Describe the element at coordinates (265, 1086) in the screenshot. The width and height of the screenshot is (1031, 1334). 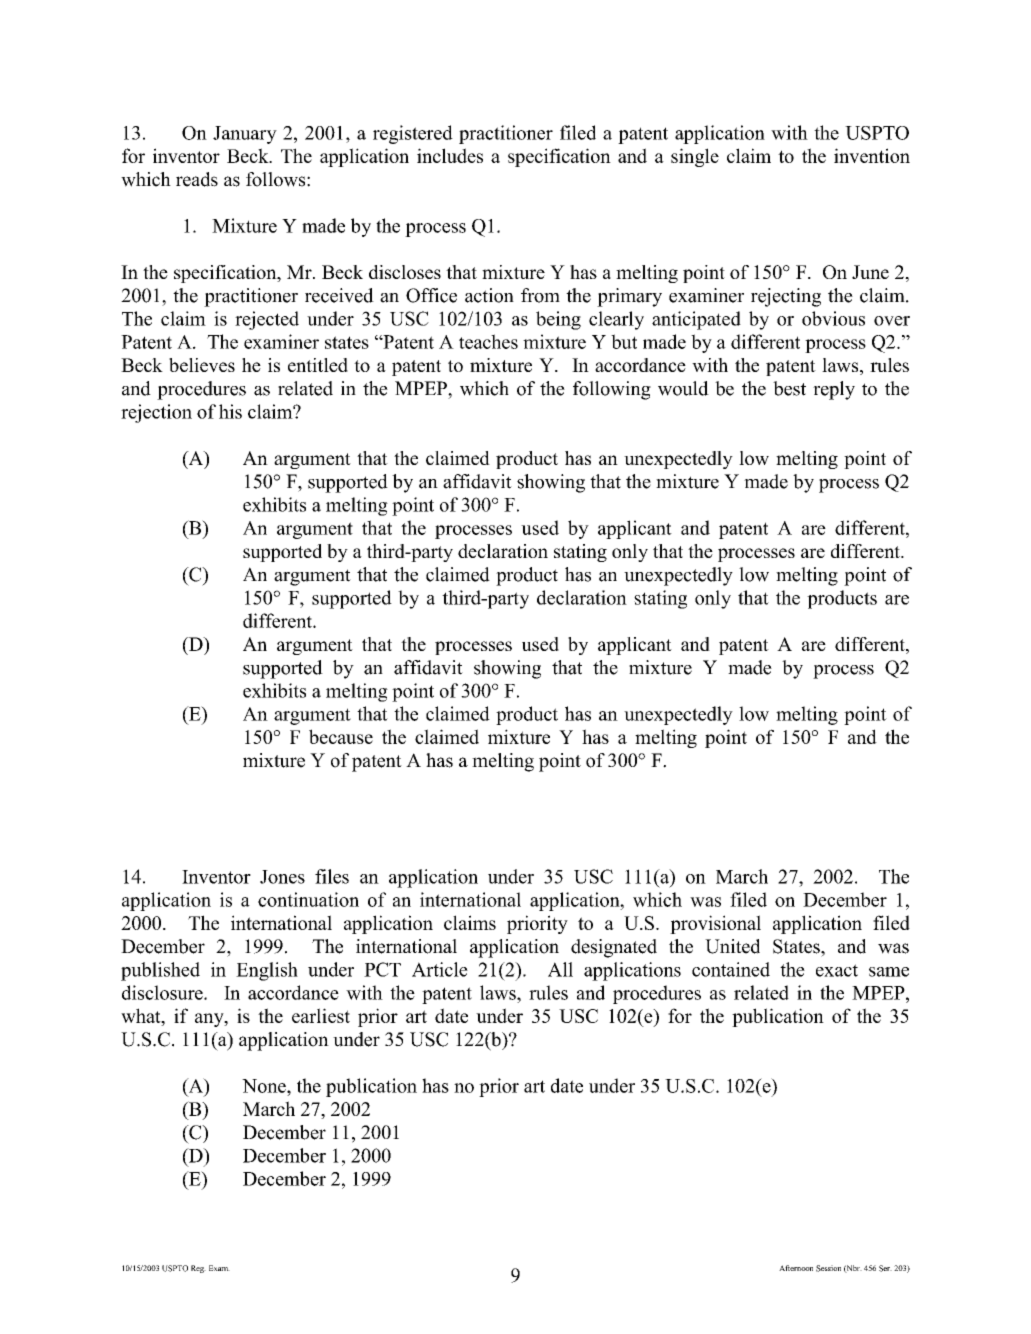
I see `None` at that location.
